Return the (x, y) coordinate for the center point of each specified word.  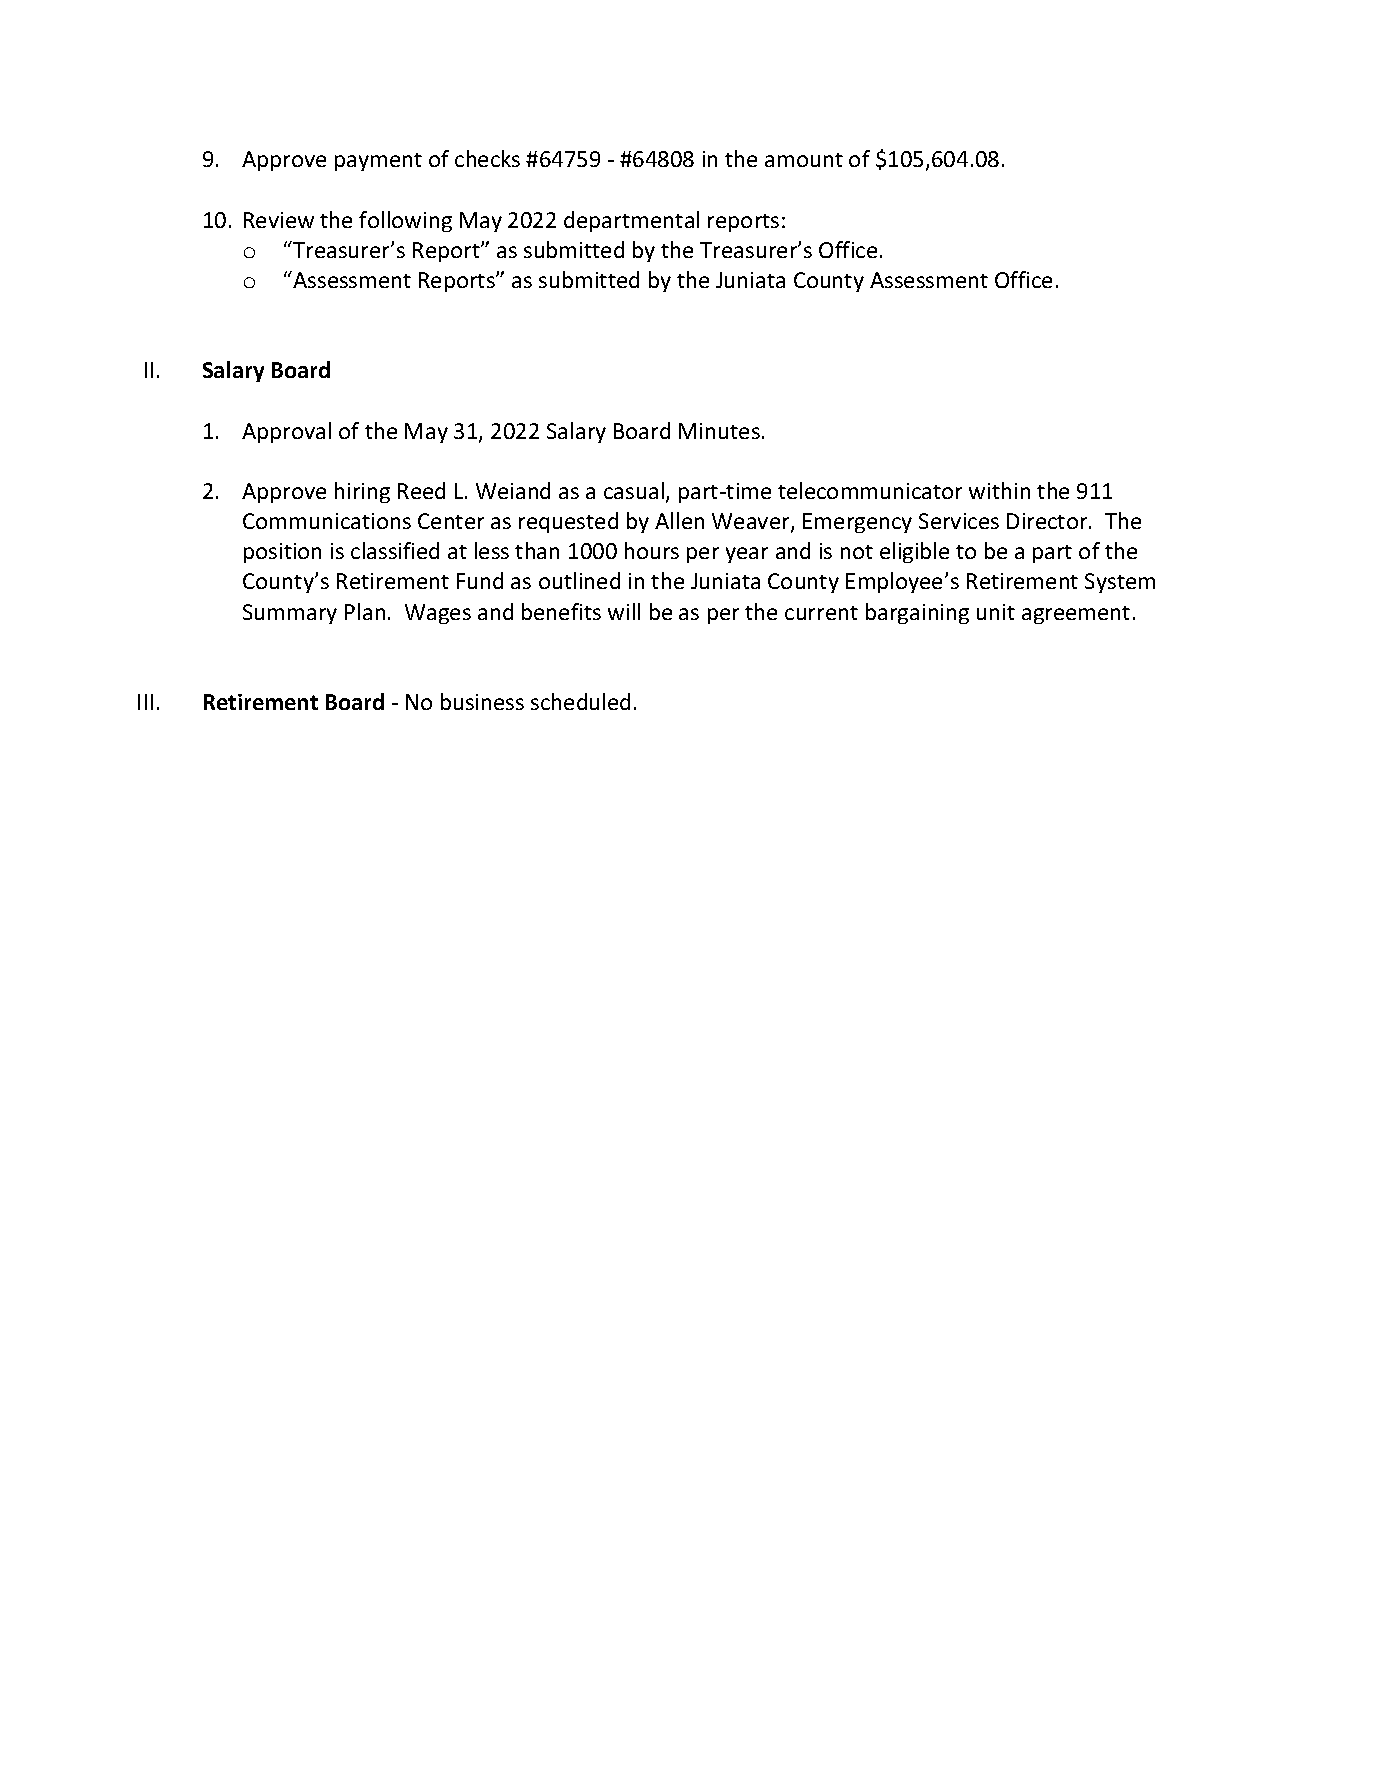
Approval (286, 432)
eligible (914, 552)
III (145, 702)
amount (804, 160)
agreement (1076, 615)
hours (652, 550)
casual (634, 490)
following (405, 221)
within (999, 490)
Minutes (719, 431)
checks (487, 158)
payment (378, 162)
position (282, 553)
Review (279, 220)
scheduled (580, 701)
